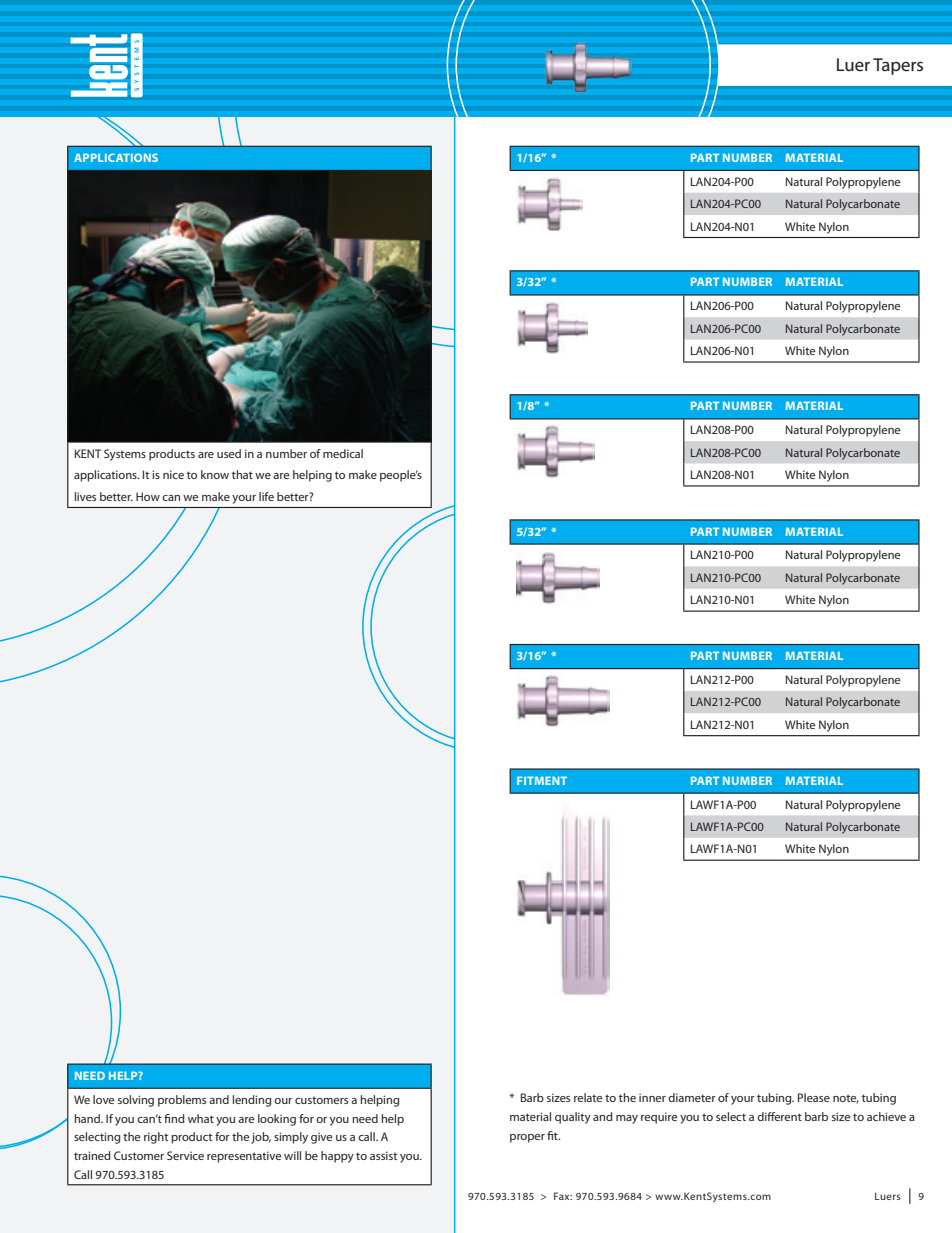  What do you see at coordinates (343, 453) in the image?
I see `medical` at bounding box center [343, 453].
